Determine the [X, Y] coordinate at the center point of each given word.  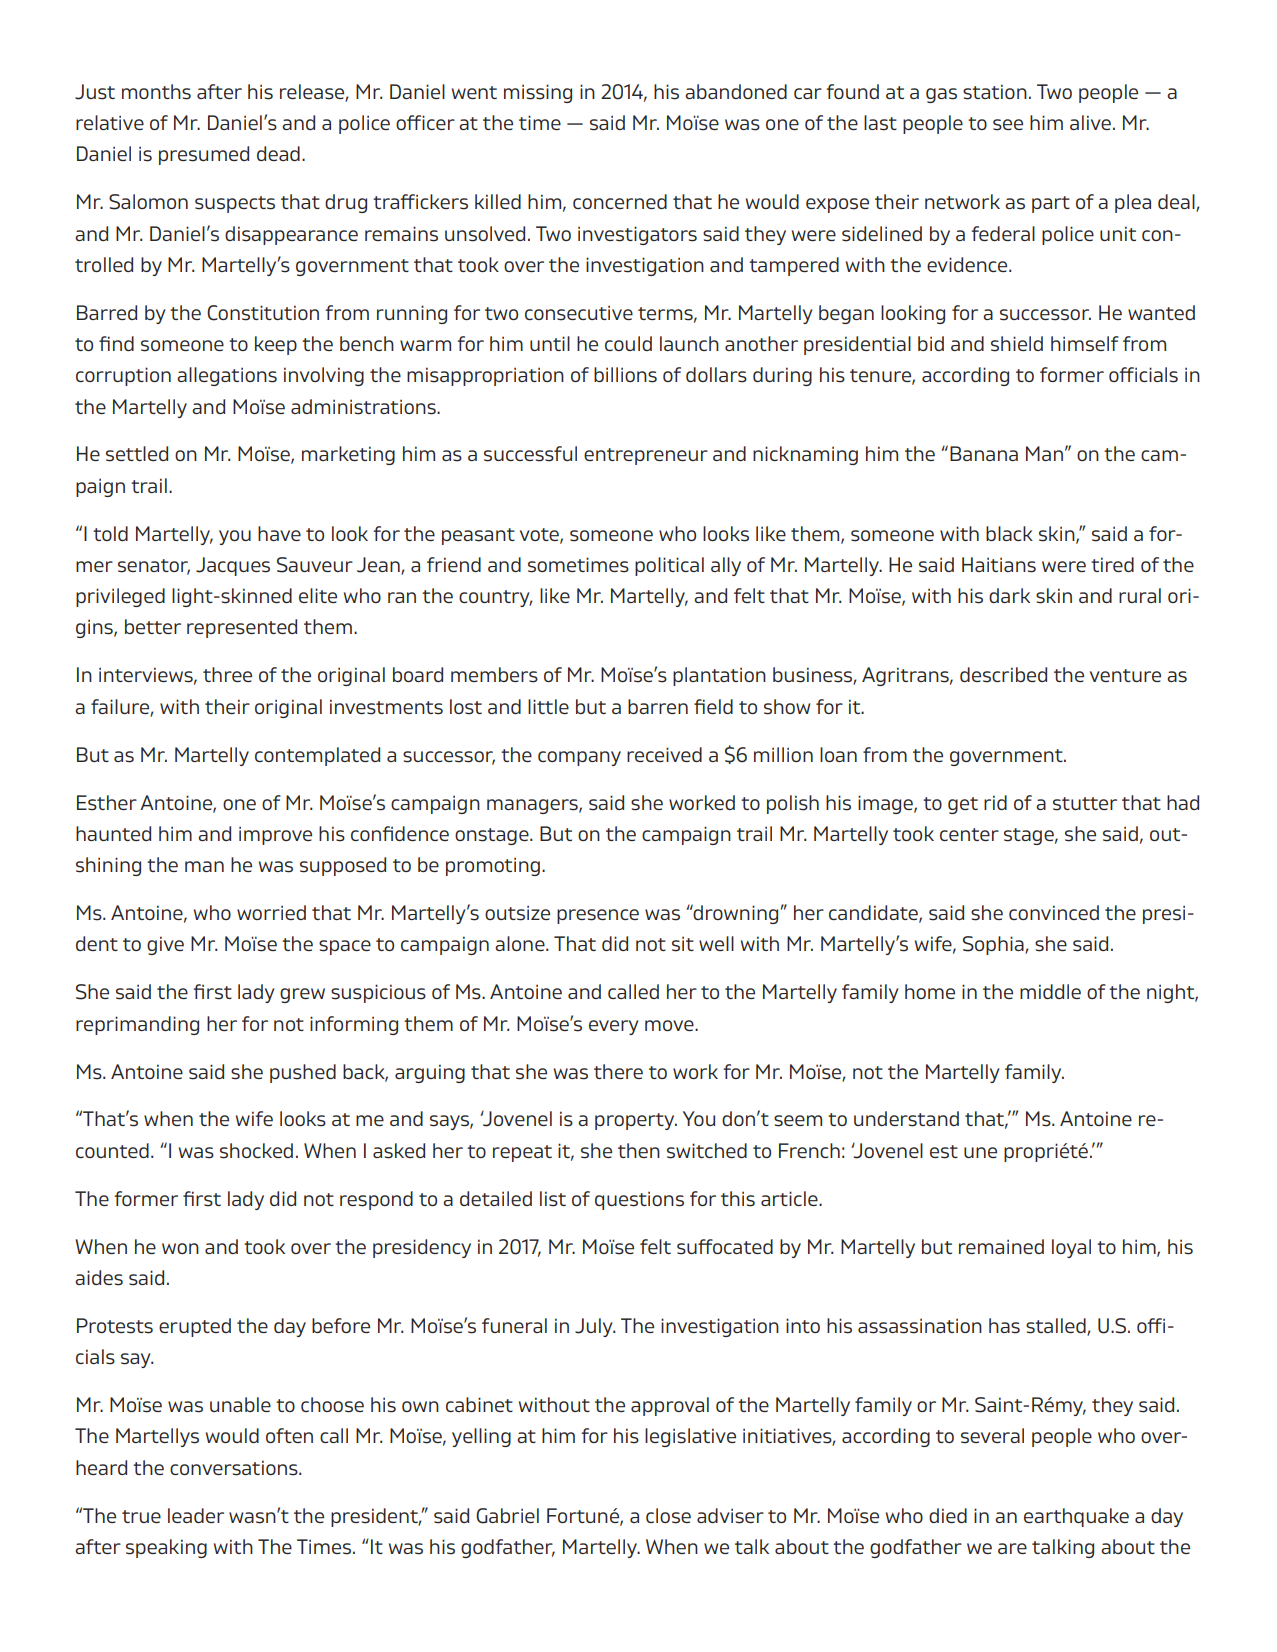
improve [275, 835]
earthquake [1076, 1517]
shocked [256, 1151]
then [639, 1150]
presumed [204, 155]
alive [1090, 122]
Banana [984, 453]
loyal [1071, 1248]
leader [196, 1515]
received [664, 754]
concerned [620, 201]
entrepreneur [646, 456]
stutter [1085, 804]
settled [137, 454]
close [668, 1516]
